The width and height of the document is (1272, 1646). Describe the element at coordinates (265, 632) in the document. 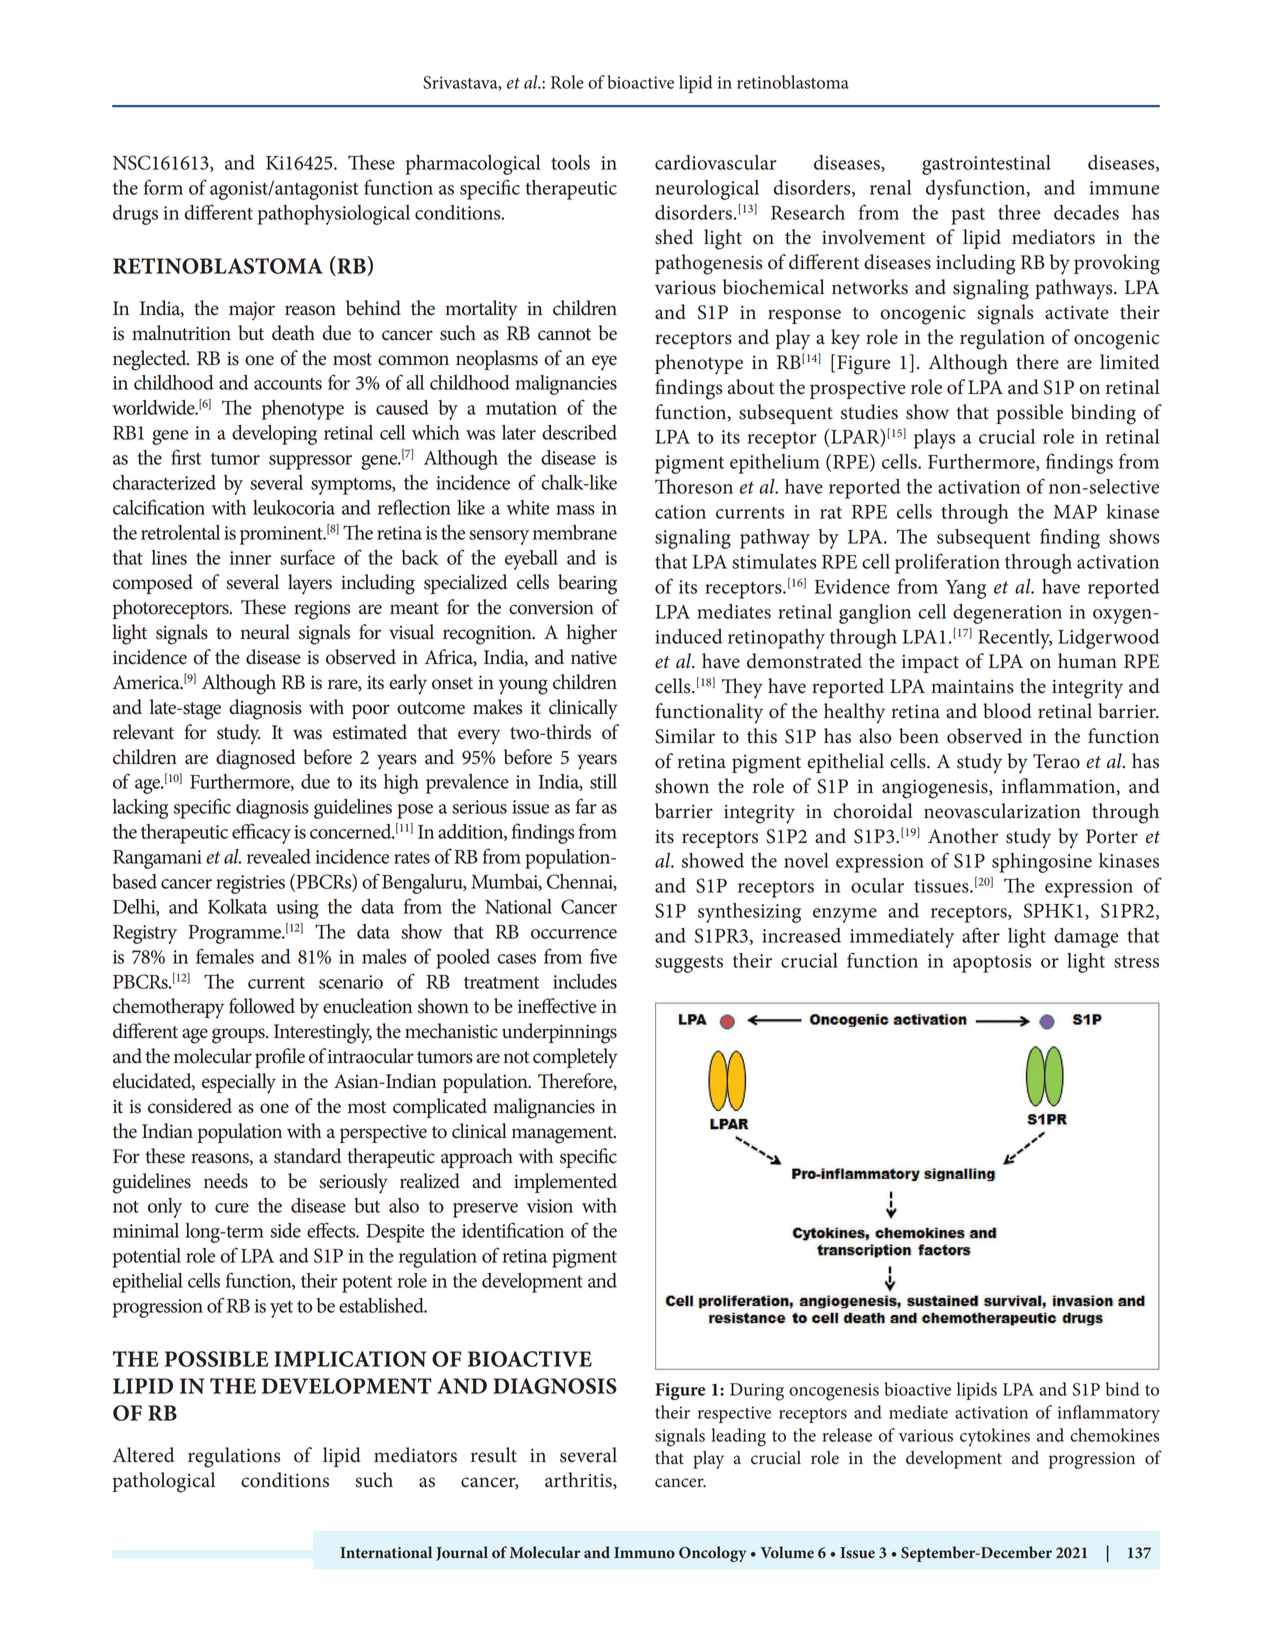

I see `neural` at that location.
